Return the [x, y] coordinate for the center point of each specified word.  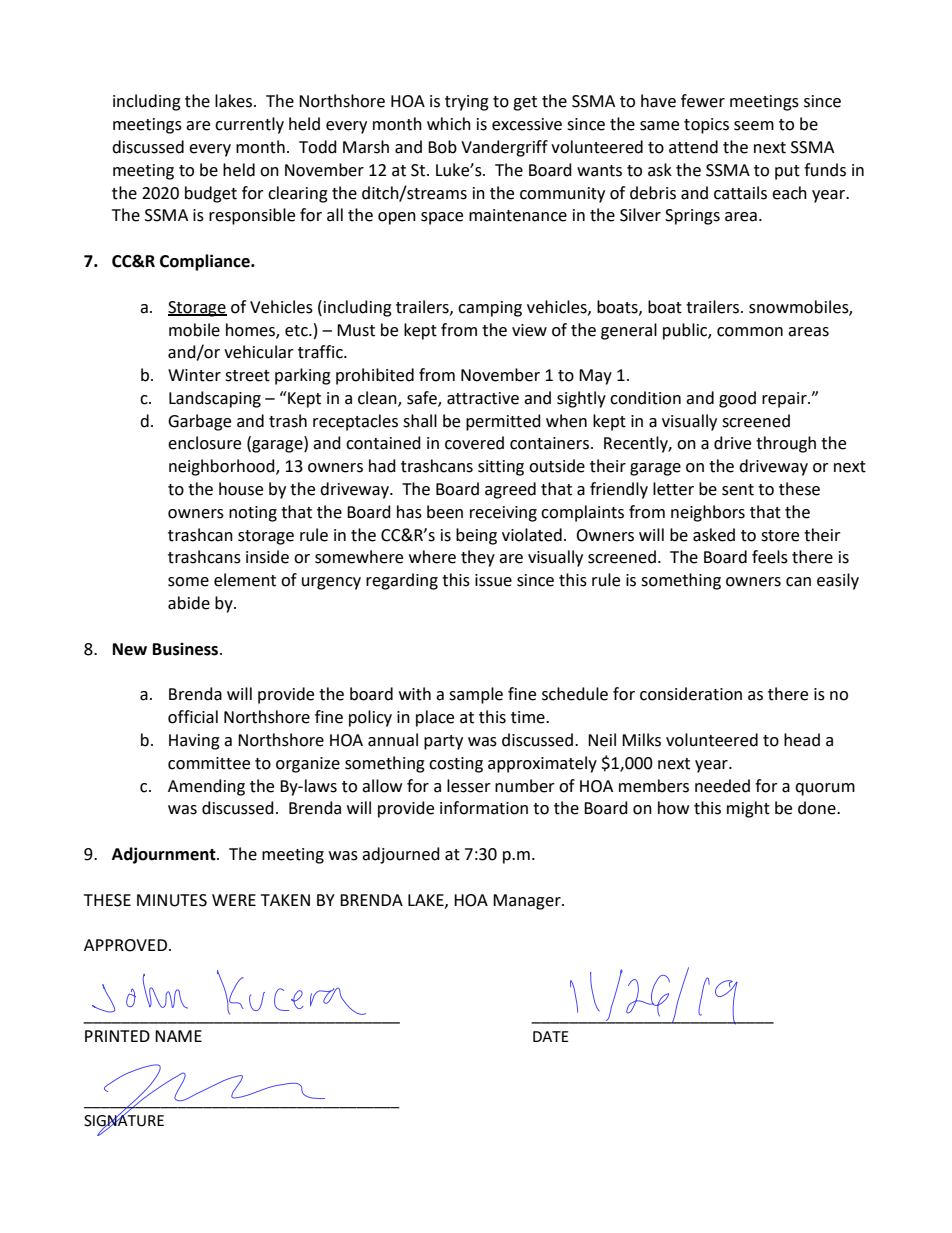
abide [189, 603]
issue [493, 580]
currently [249, 125]
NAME [178, 1036]
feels [770, 557]
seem [754, 126]
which [449, 124]
